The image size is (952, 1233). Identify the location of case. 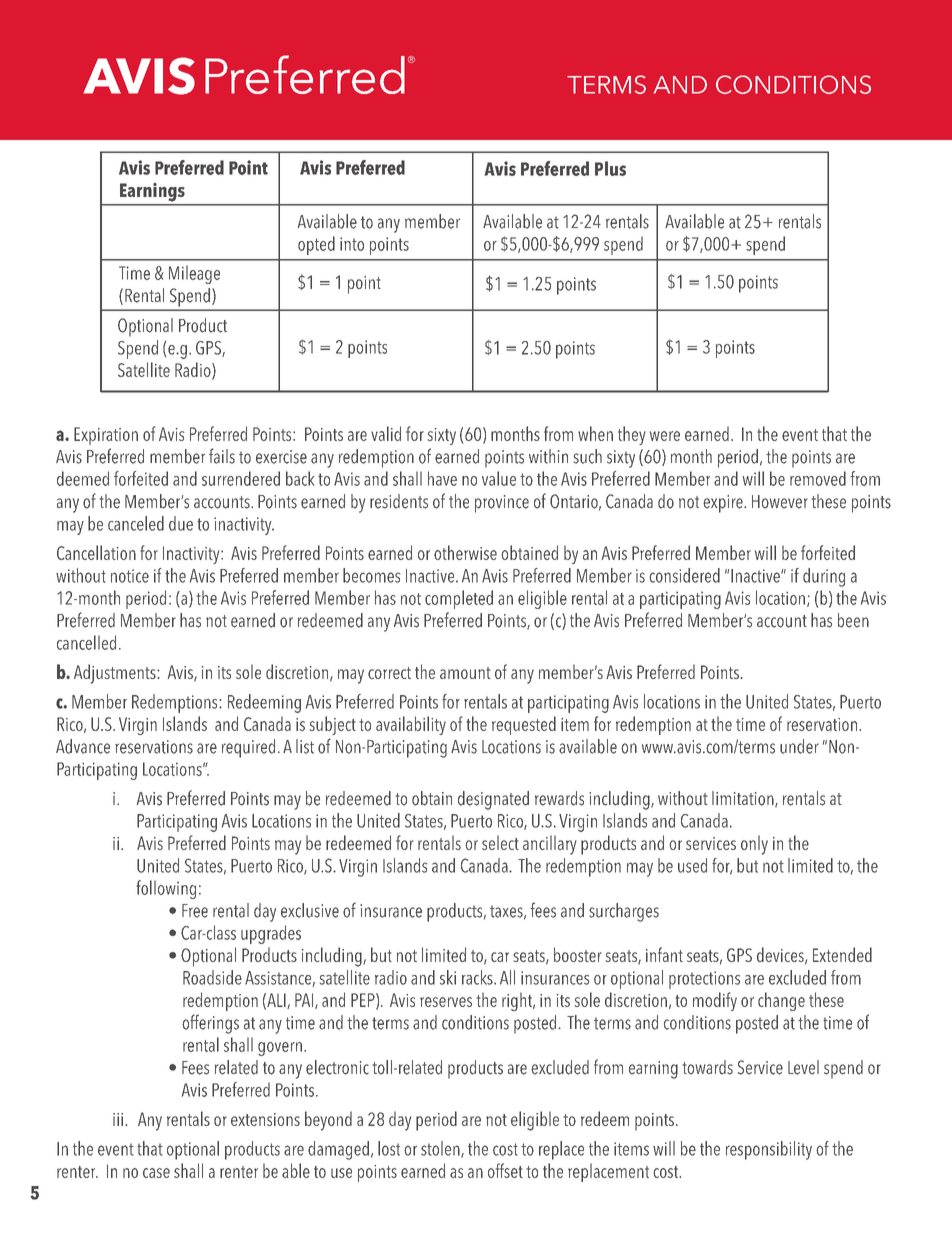
(156, 1173).
